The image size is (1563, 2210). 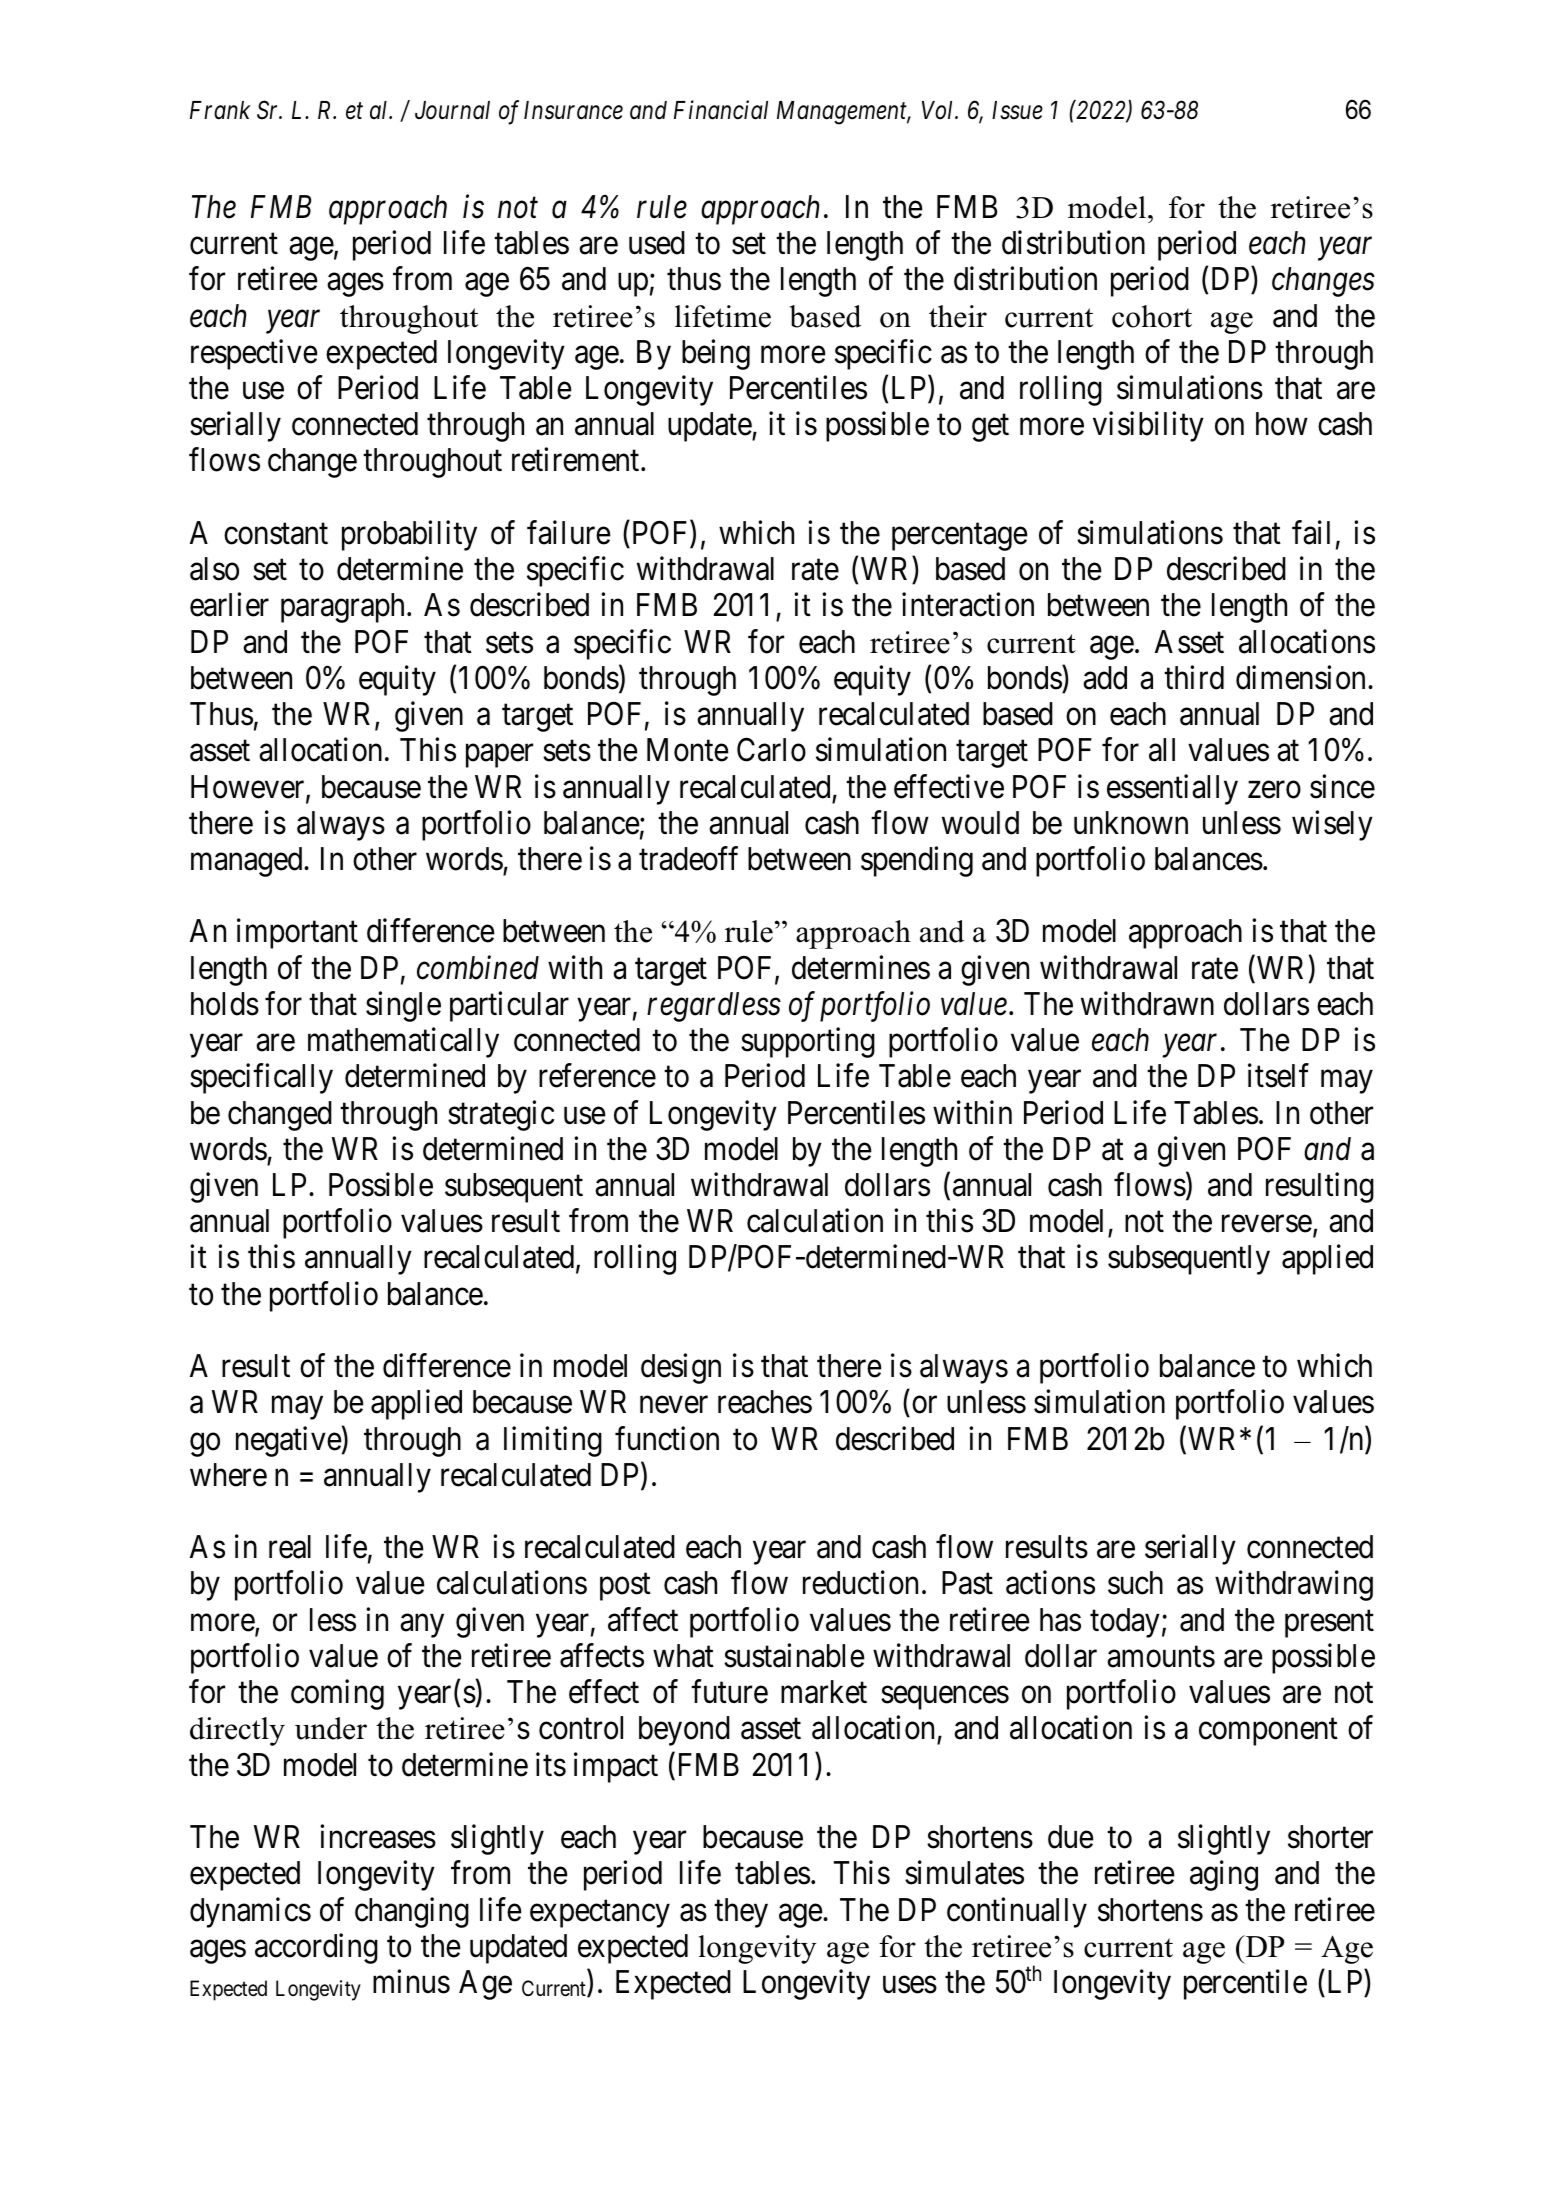 I want to click on they, so click(x=741, y=1913).
